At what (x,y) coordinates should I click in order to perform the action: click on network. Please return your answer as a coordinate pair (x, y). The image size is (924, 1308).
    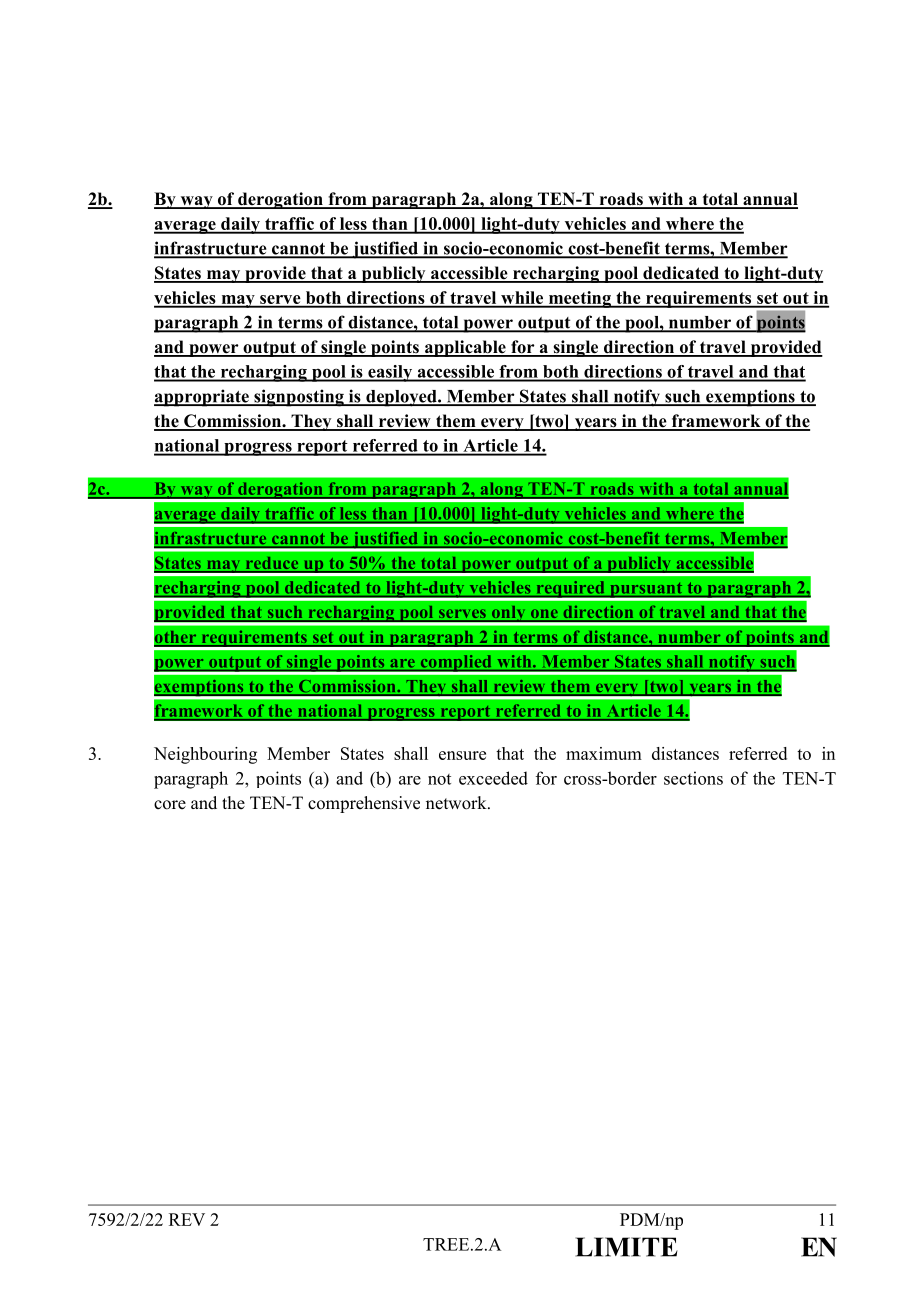
    Looking at the image, I should click on (457, 803).
